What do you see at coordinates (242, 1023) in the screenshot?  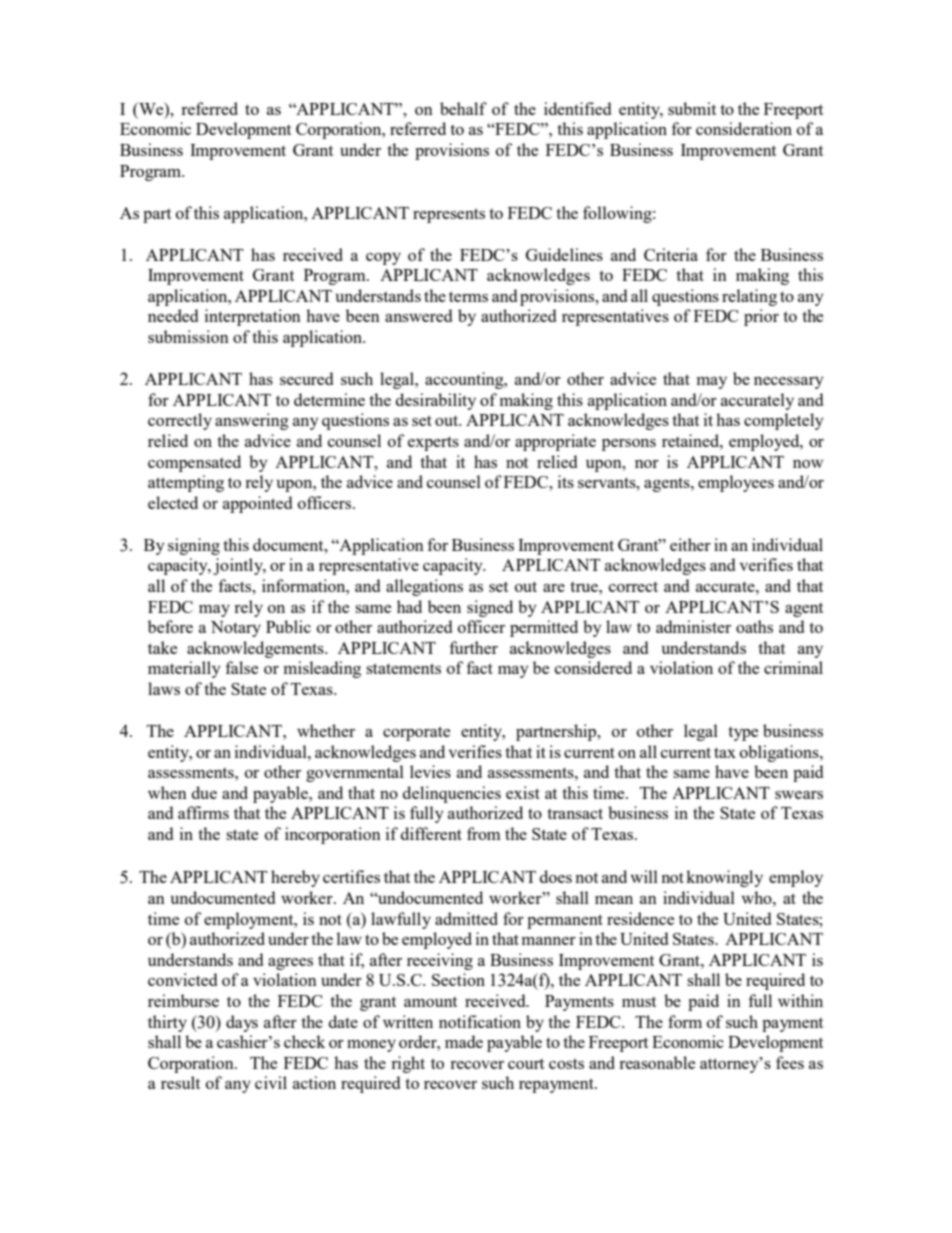 I see `days` at bounding box center [242, 1023].
